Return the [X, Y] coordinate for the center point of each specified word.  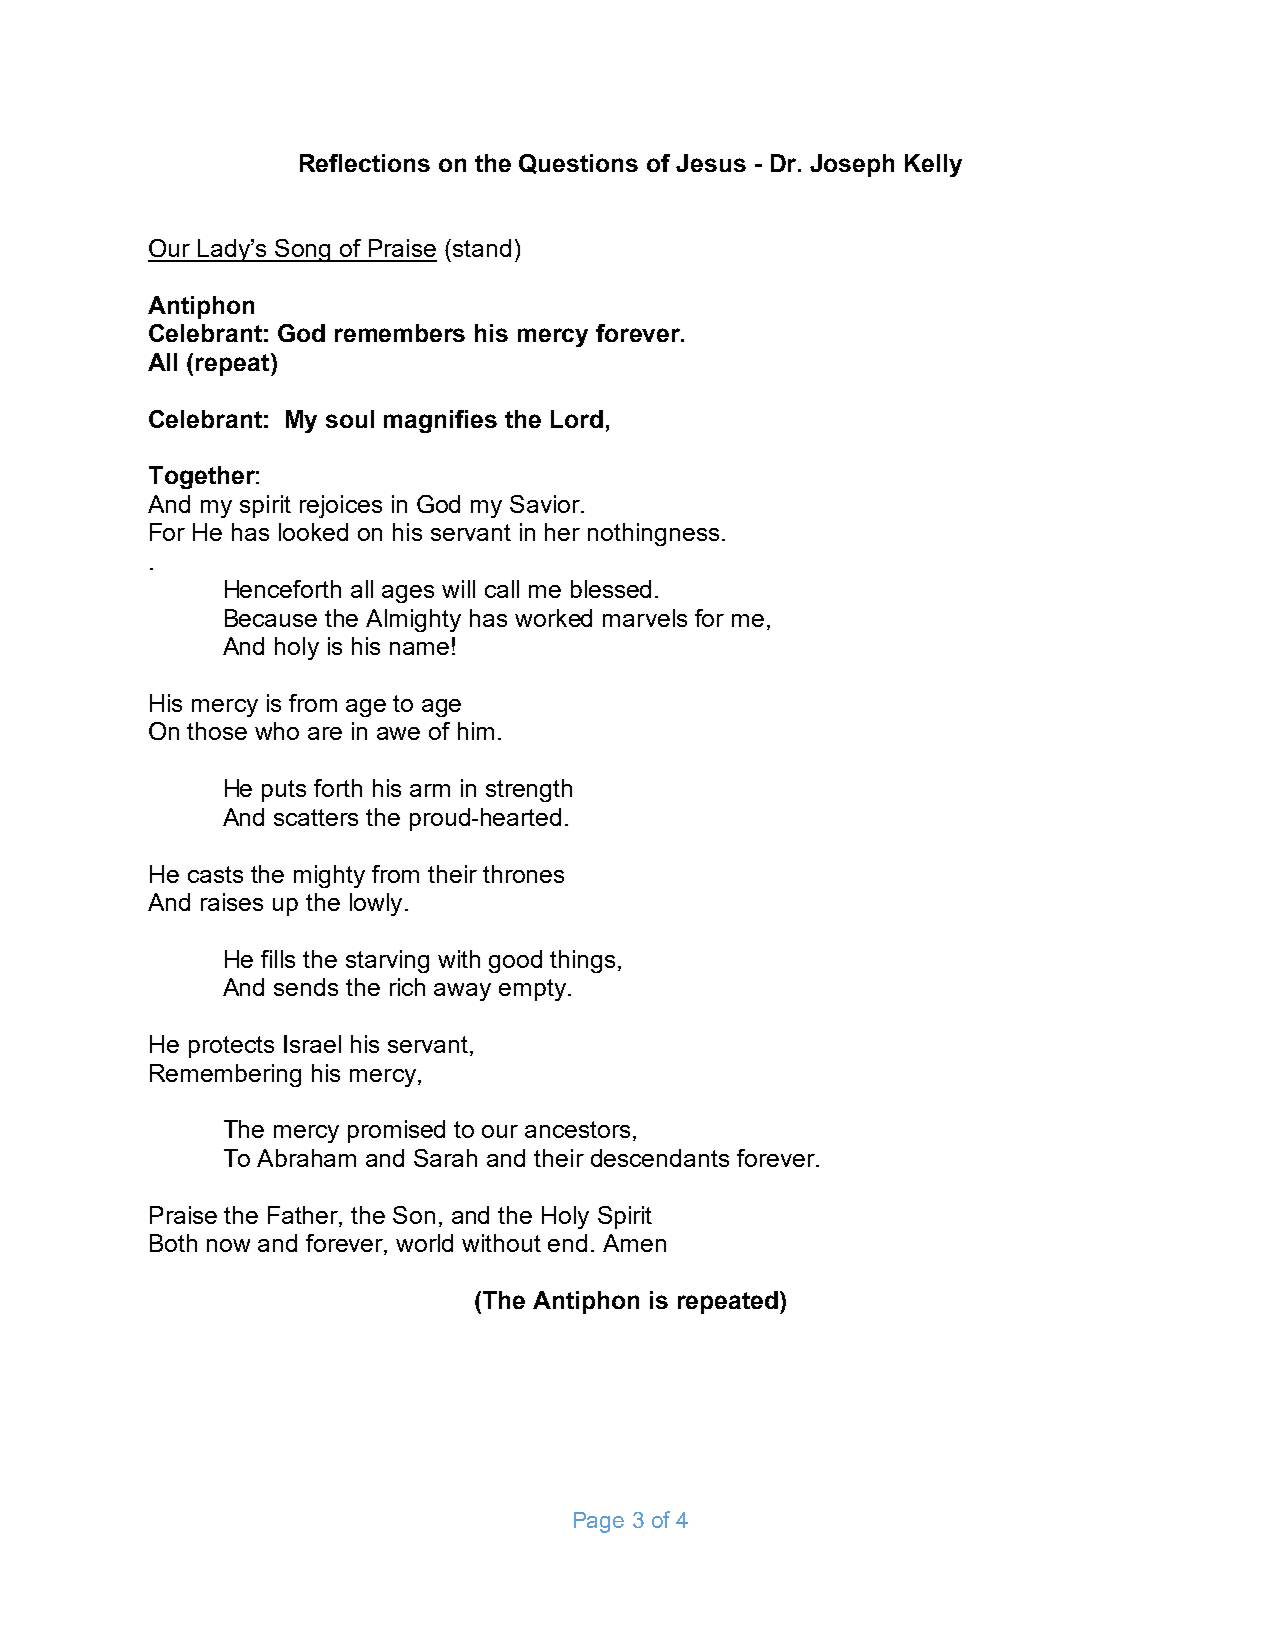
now [228, 1245]
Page [599, 1522]
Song [304, 250]
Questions [578, 164]
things [584, 961]
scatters [316, 817]
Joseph [852, 165]
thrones [523, 874]
